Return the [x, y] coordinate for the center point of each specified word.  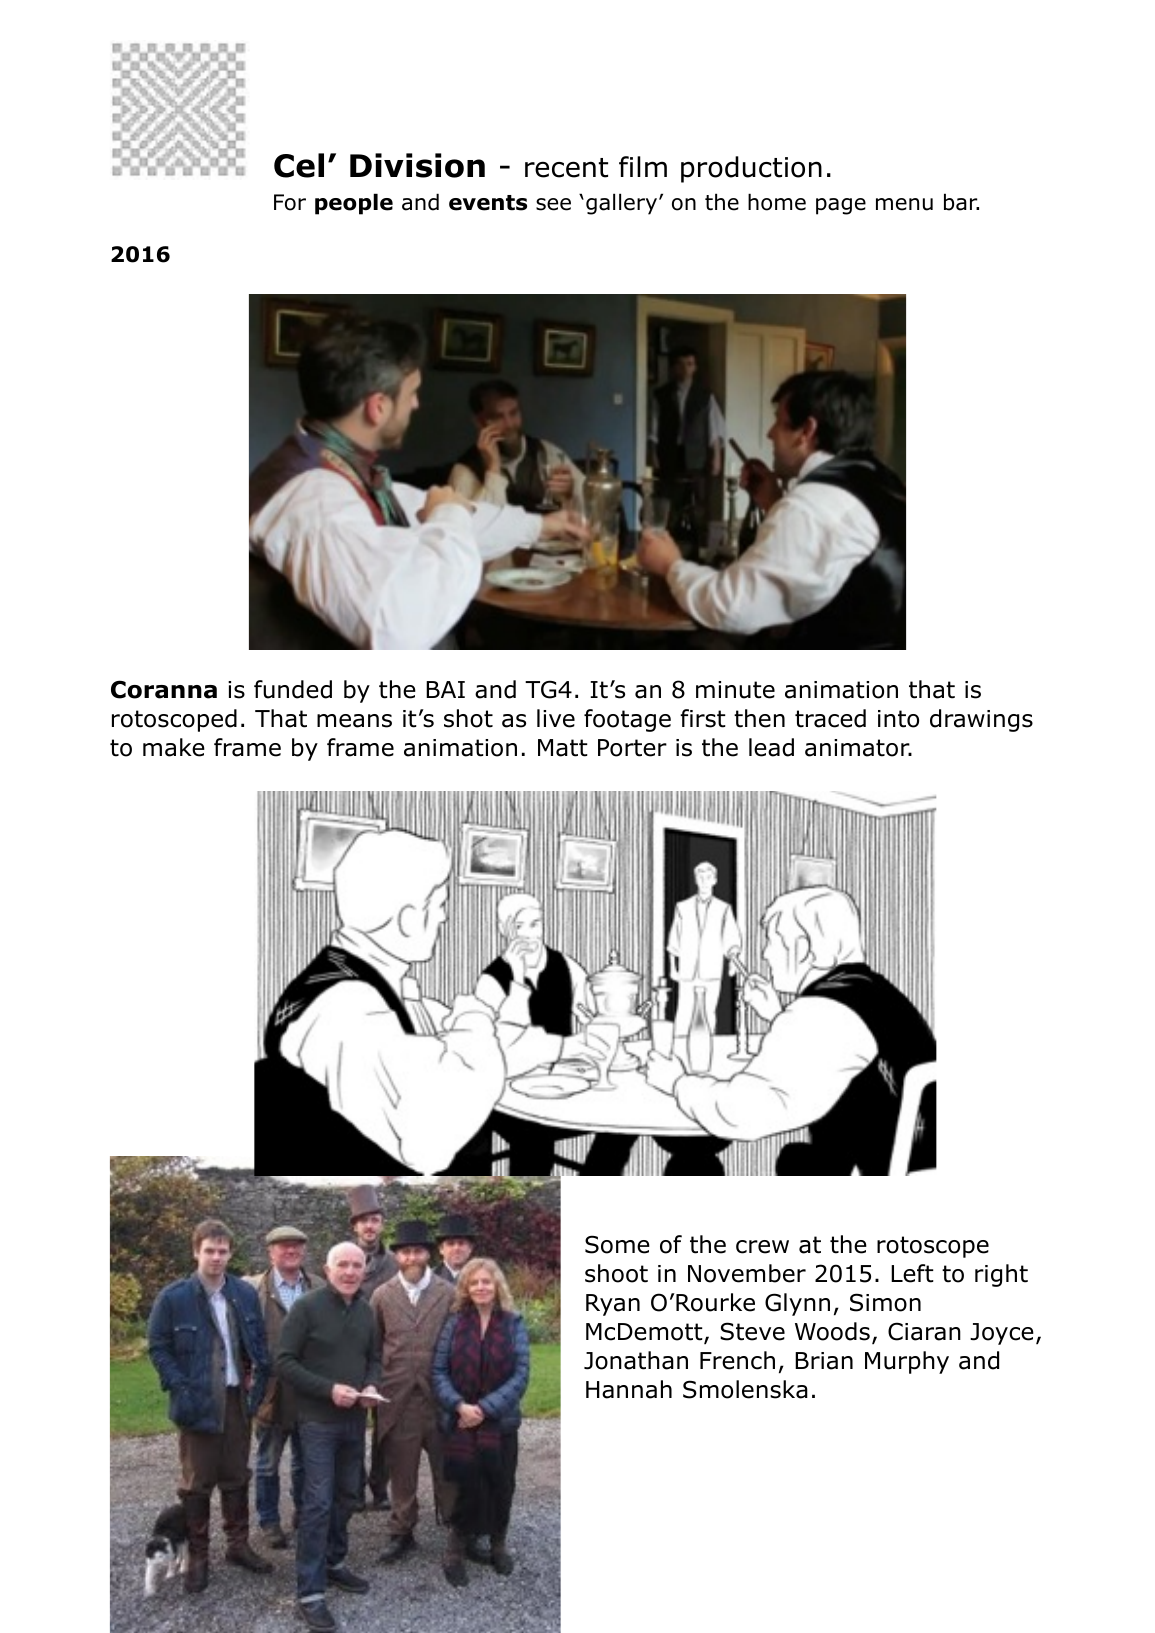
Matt [563, 748]
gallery [621, 204]
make [174, 747]
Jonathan [636, 1360]
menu [904, 204]
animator [858, 748]
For [290, 202]
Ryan [613, 1305]
